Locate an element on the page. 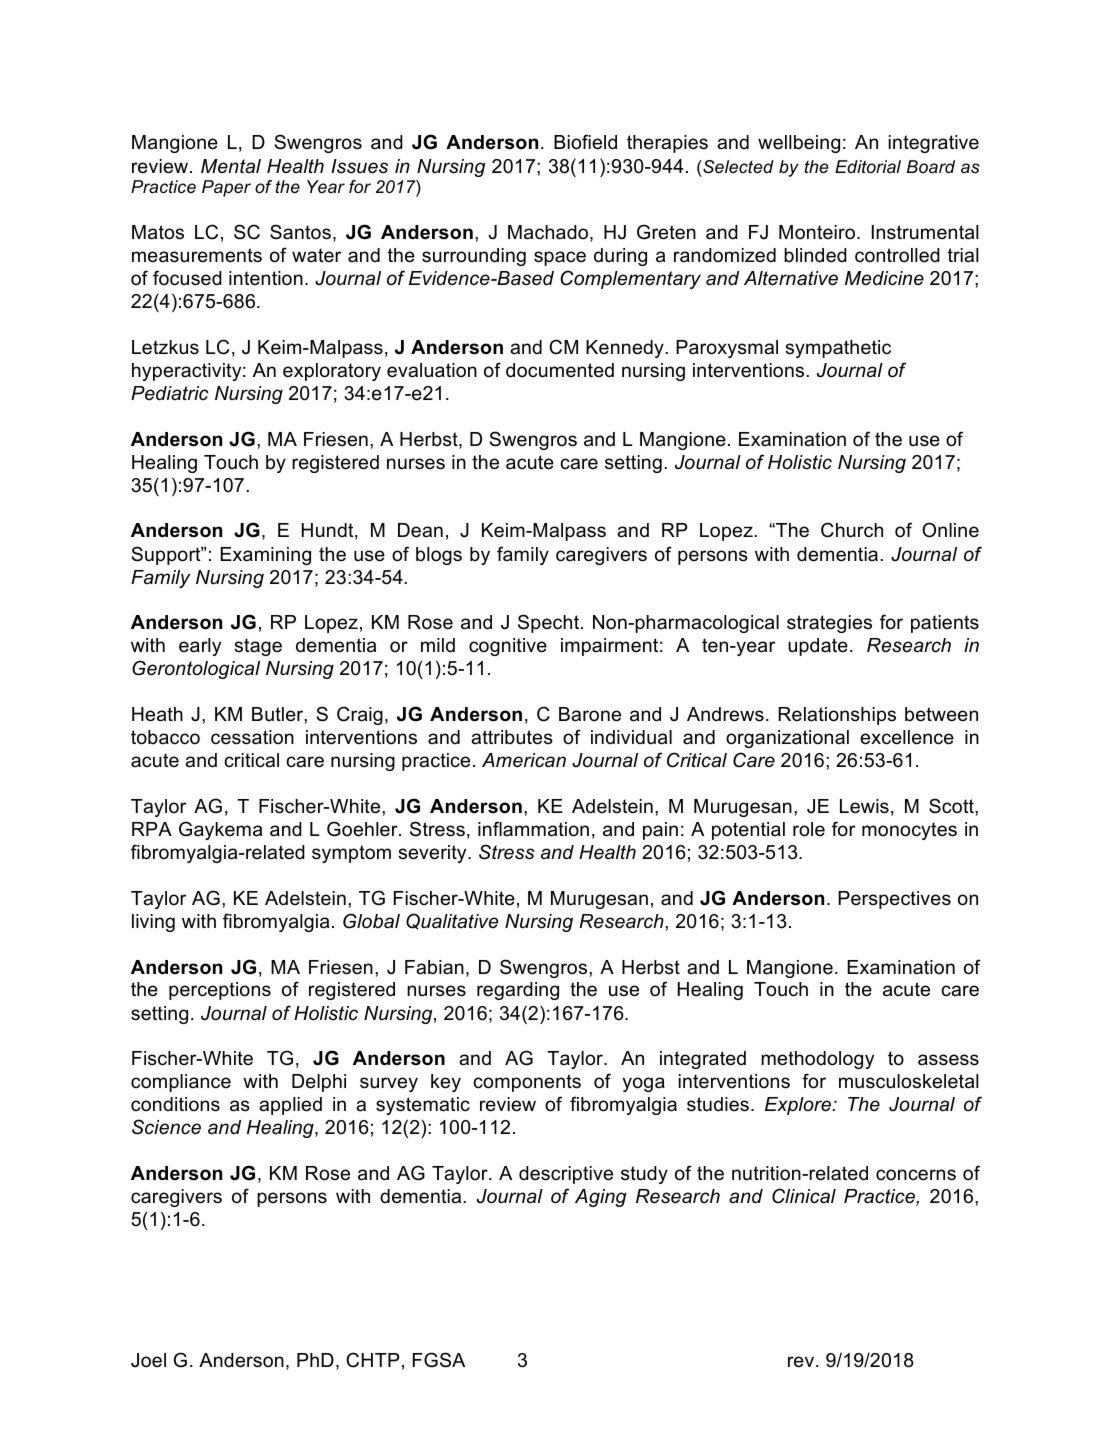 The image size is (1110, 1437). cessation is located at coordinates (252, 737).
